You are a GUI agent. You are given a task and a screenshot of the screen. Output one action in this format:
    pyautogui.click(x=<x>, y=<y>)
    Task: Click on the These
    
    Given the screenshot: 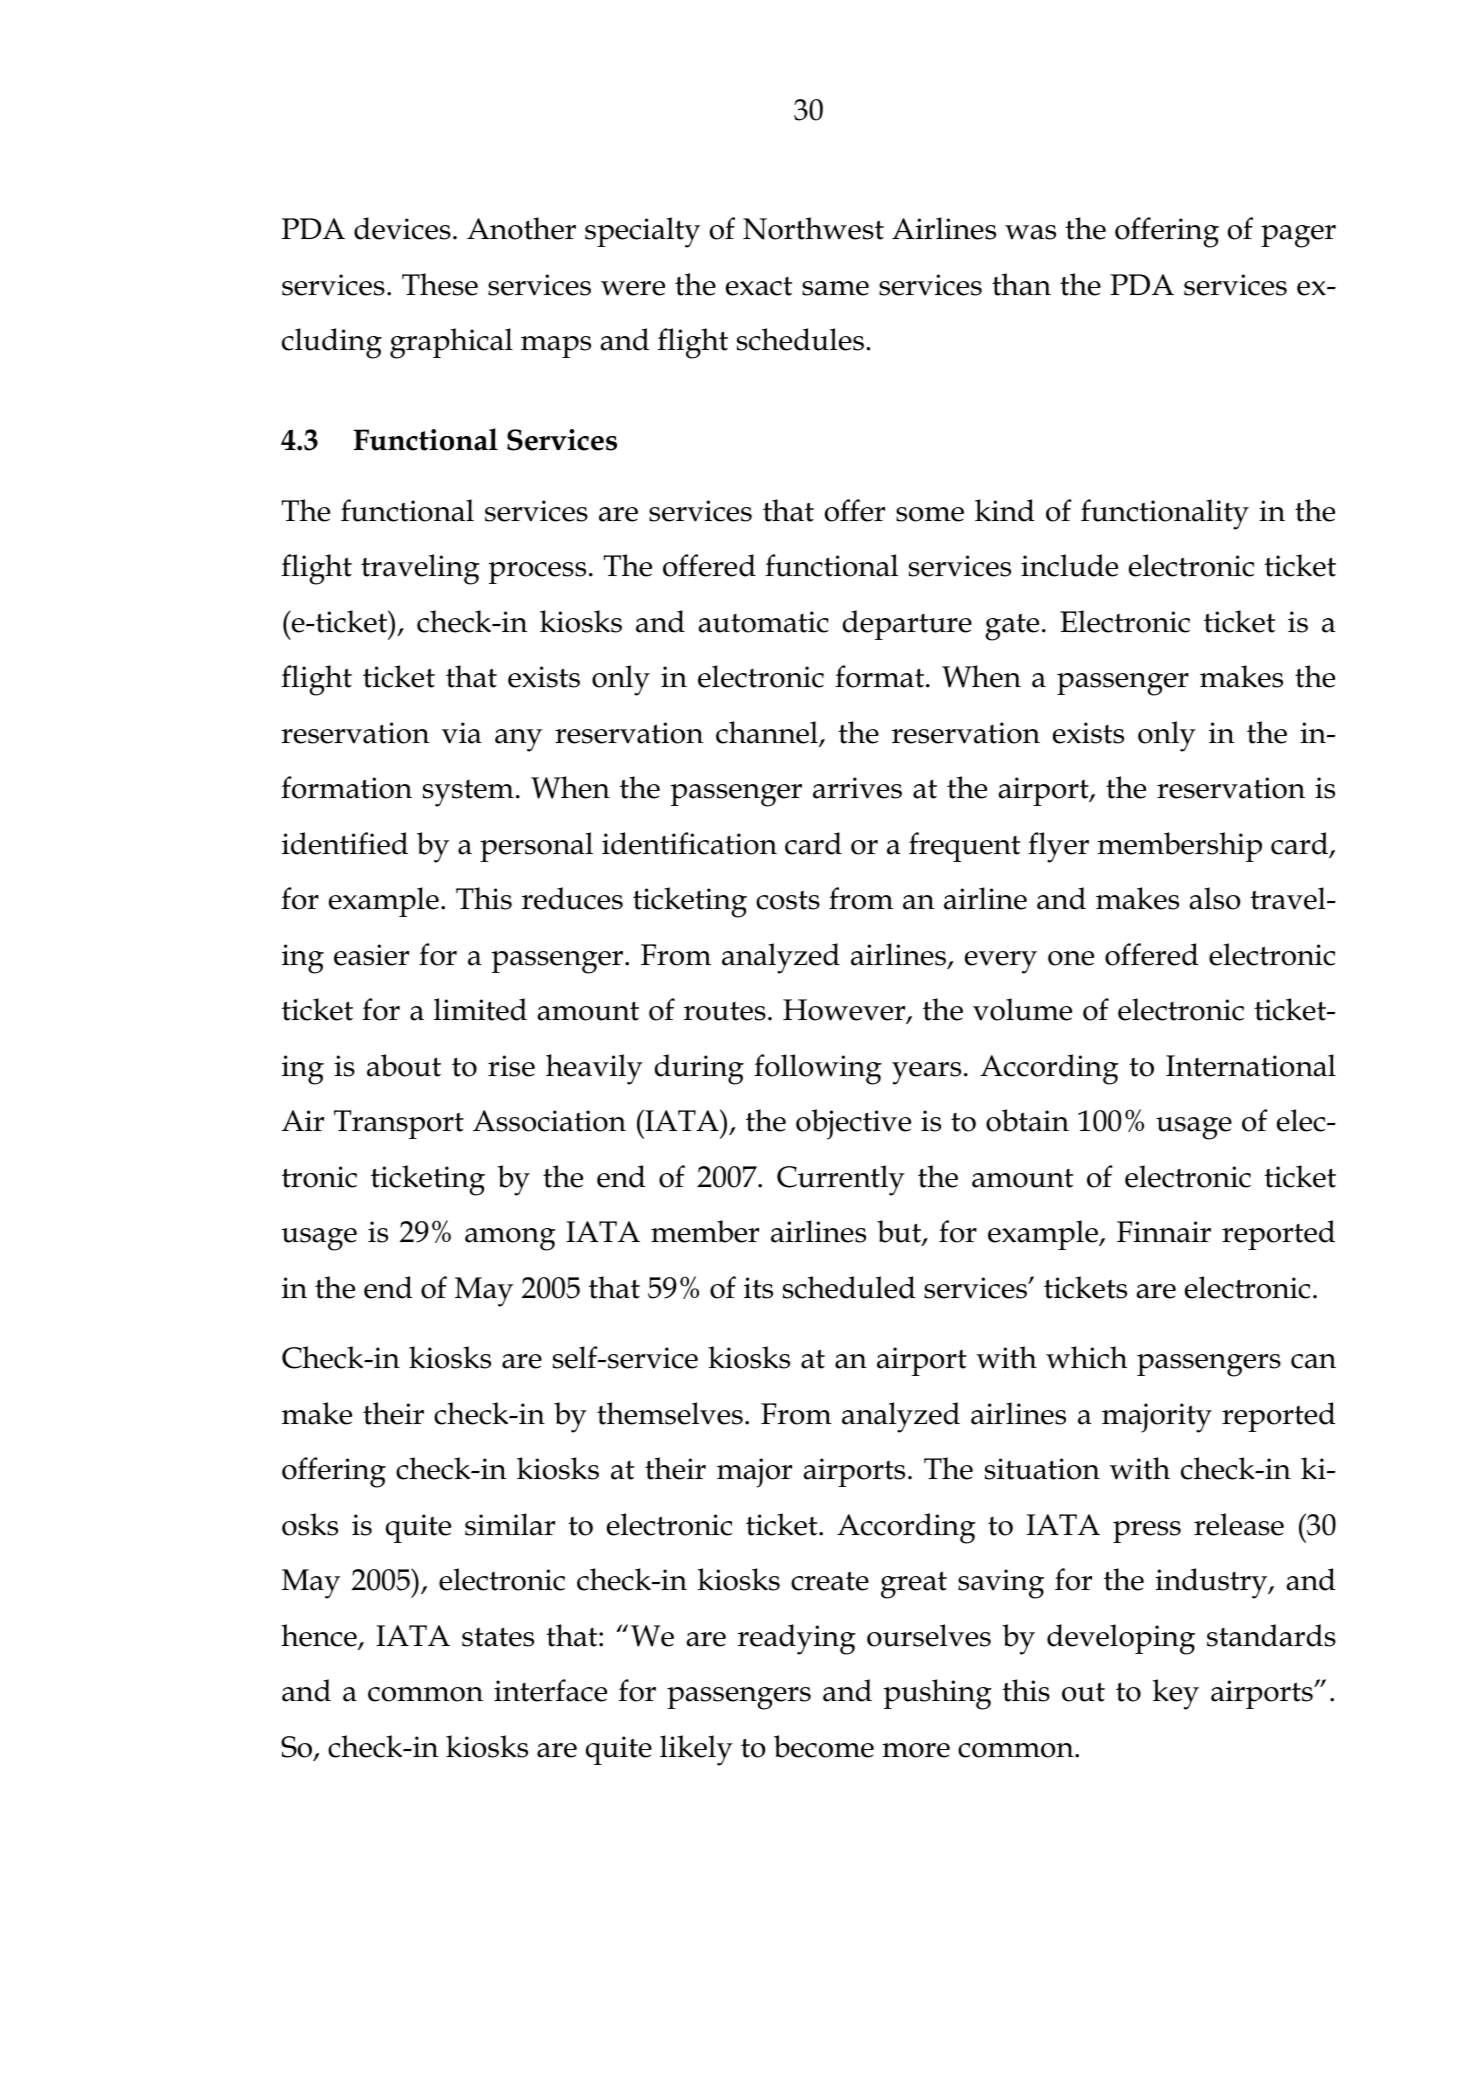 What is the action you would take?
    pyautogui.click(x=440, y=284)
